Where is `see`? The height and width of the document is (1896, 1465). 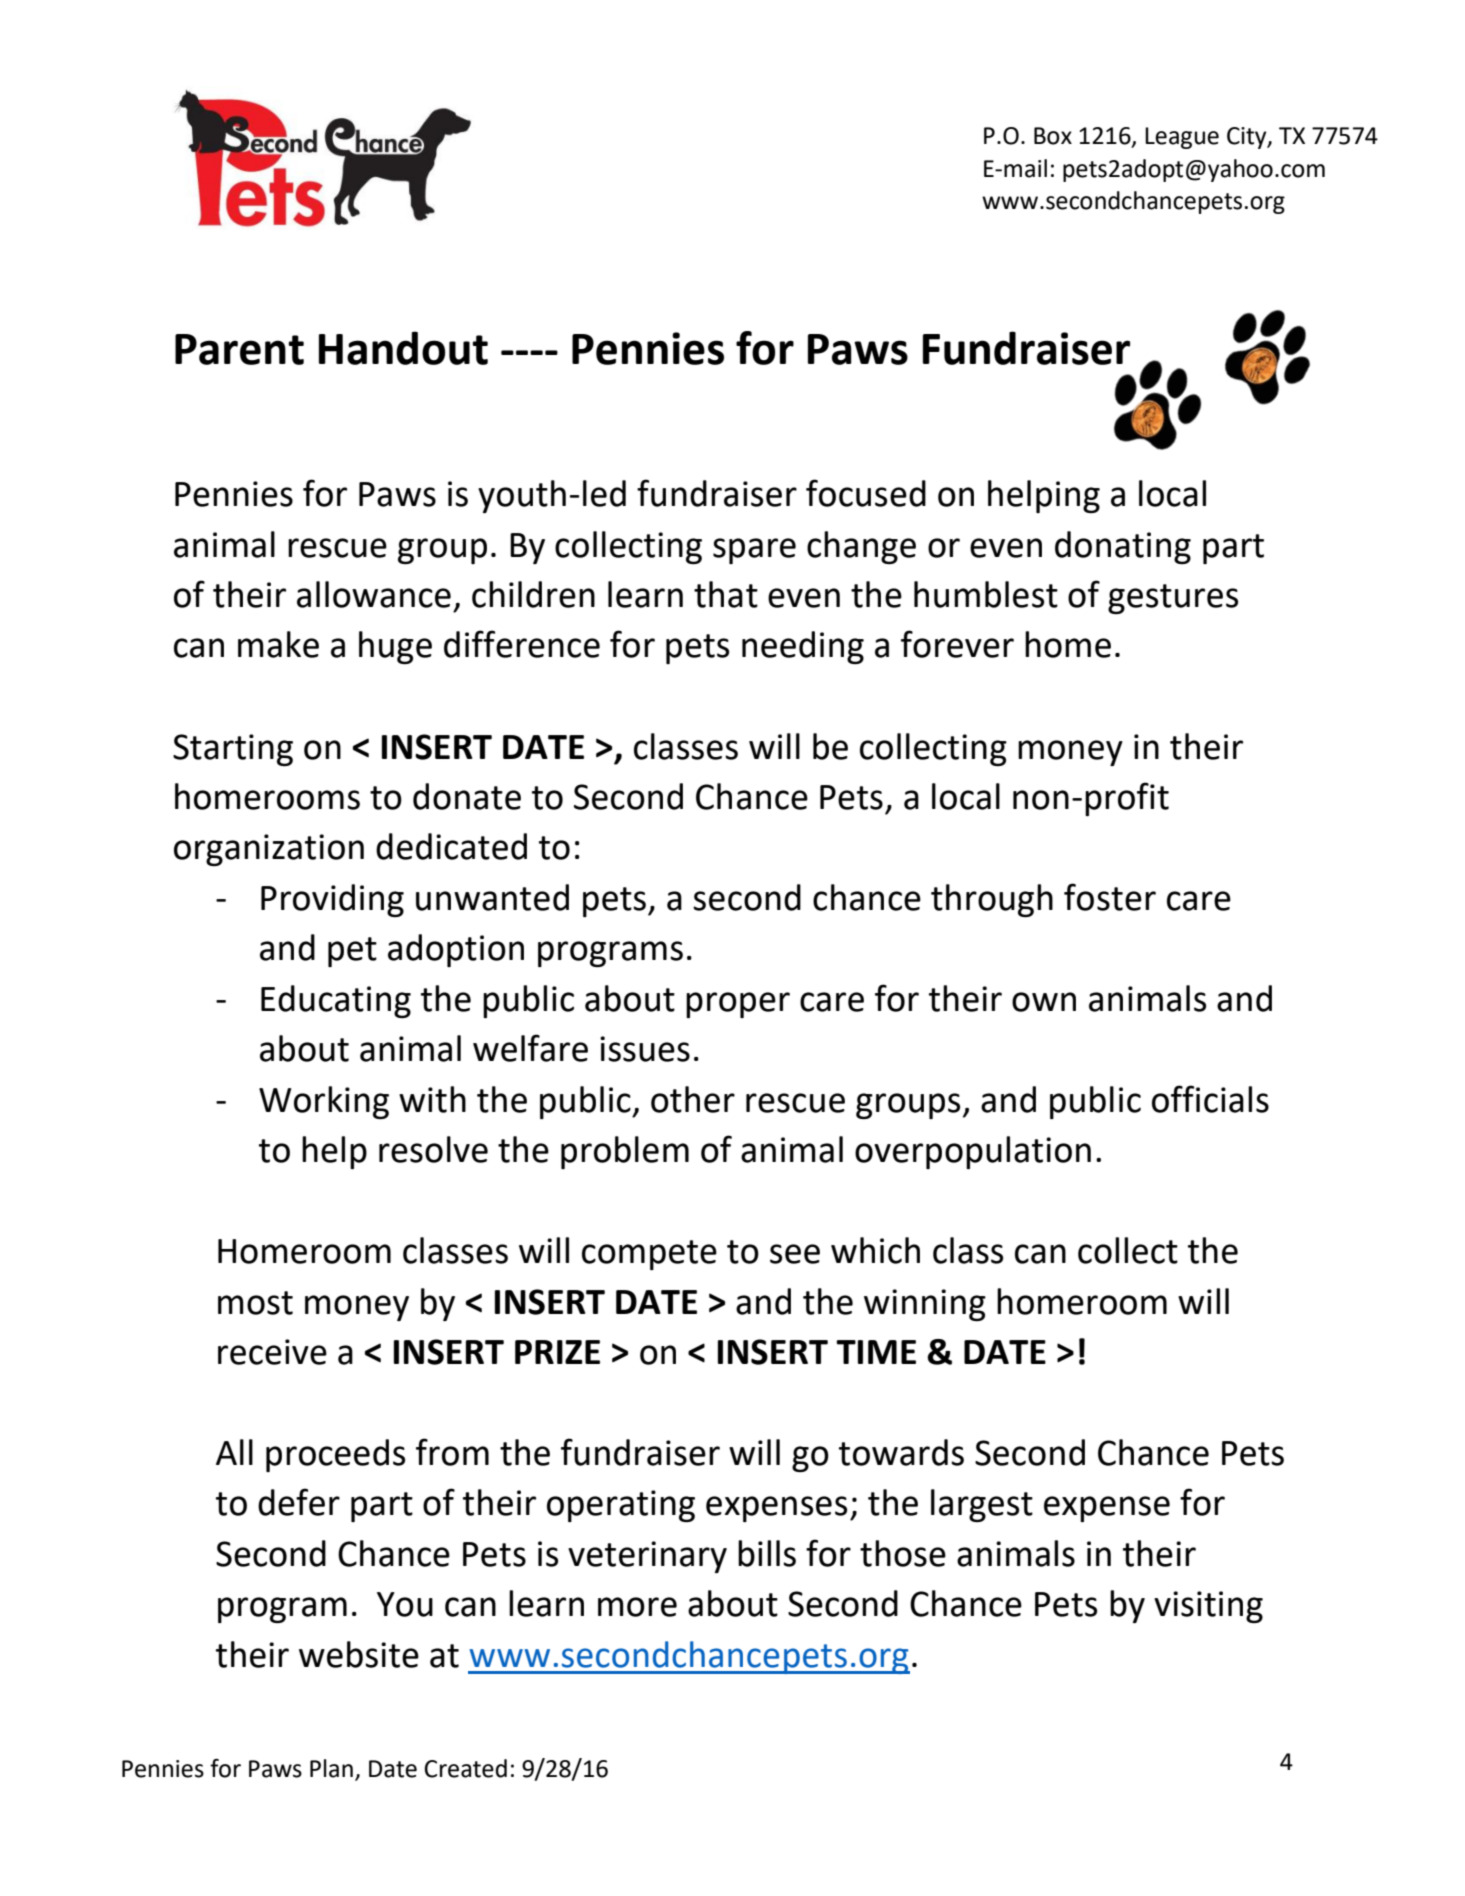
see is located at coordinates (795, 1254).
